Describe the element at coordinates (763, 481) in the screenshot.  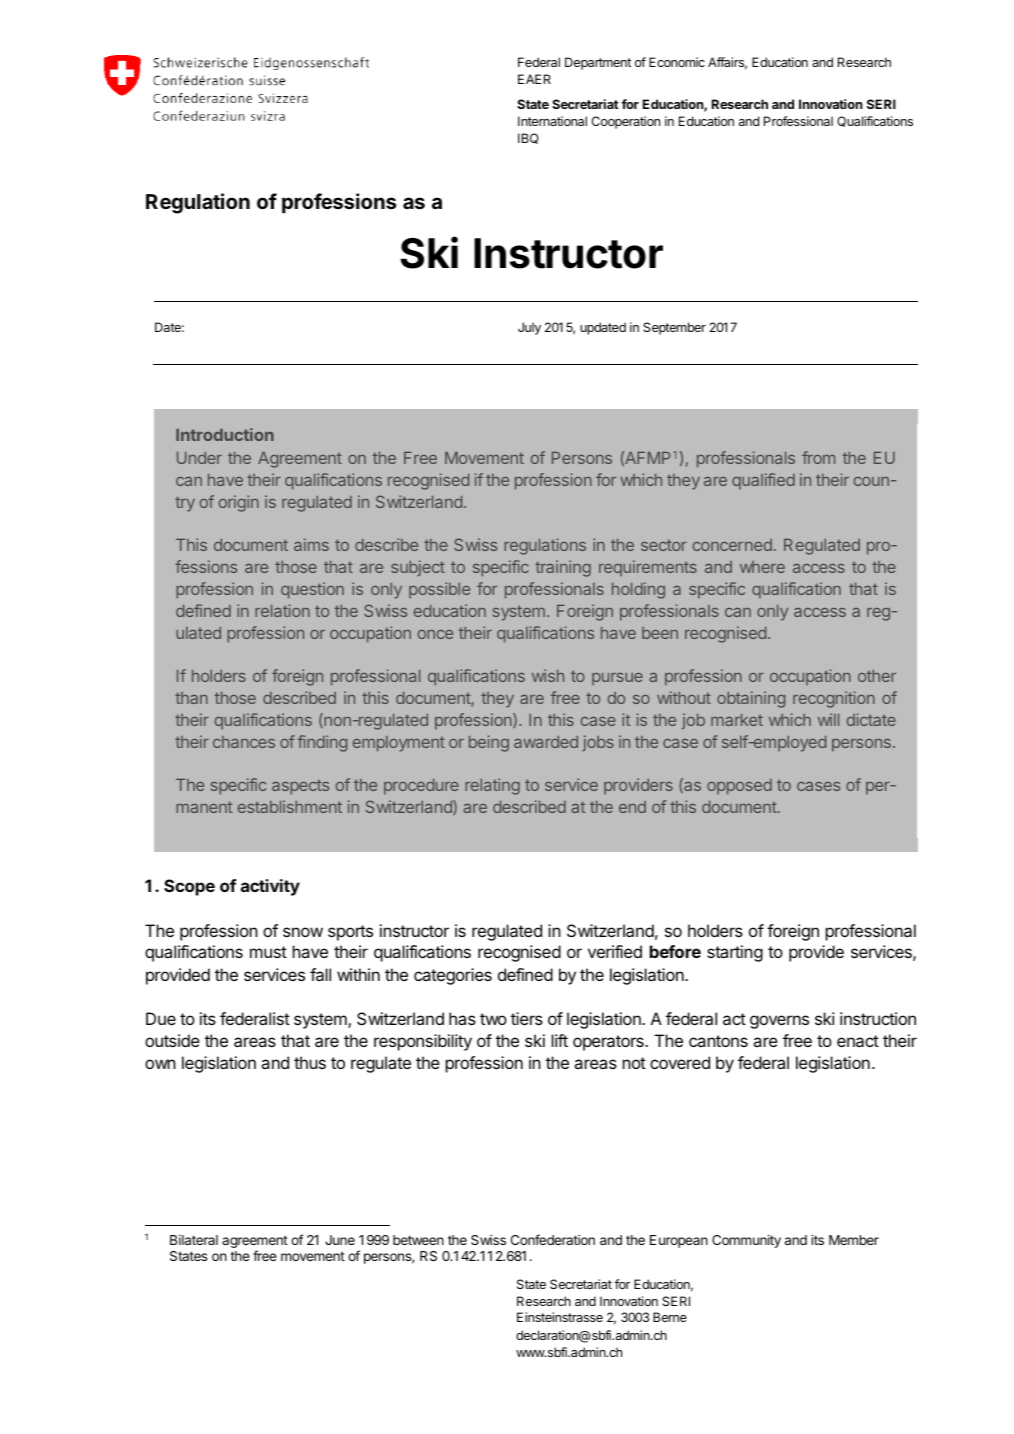
I see `qualified` at that location.
